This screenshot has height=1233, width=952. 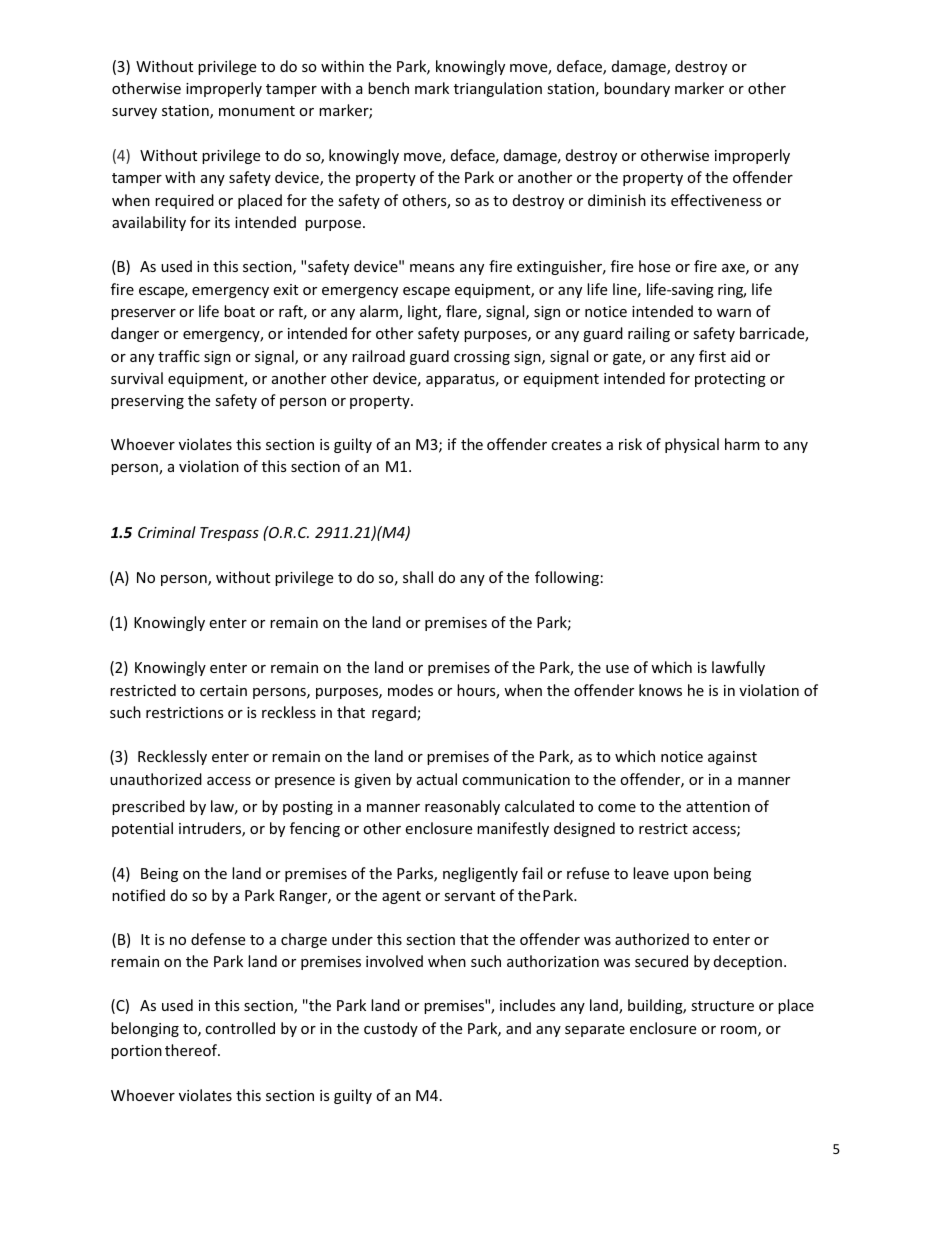 What do you see at coordinates (660, 690) in the screenshot?
I see `knows` at bounding box center [660, 690].
